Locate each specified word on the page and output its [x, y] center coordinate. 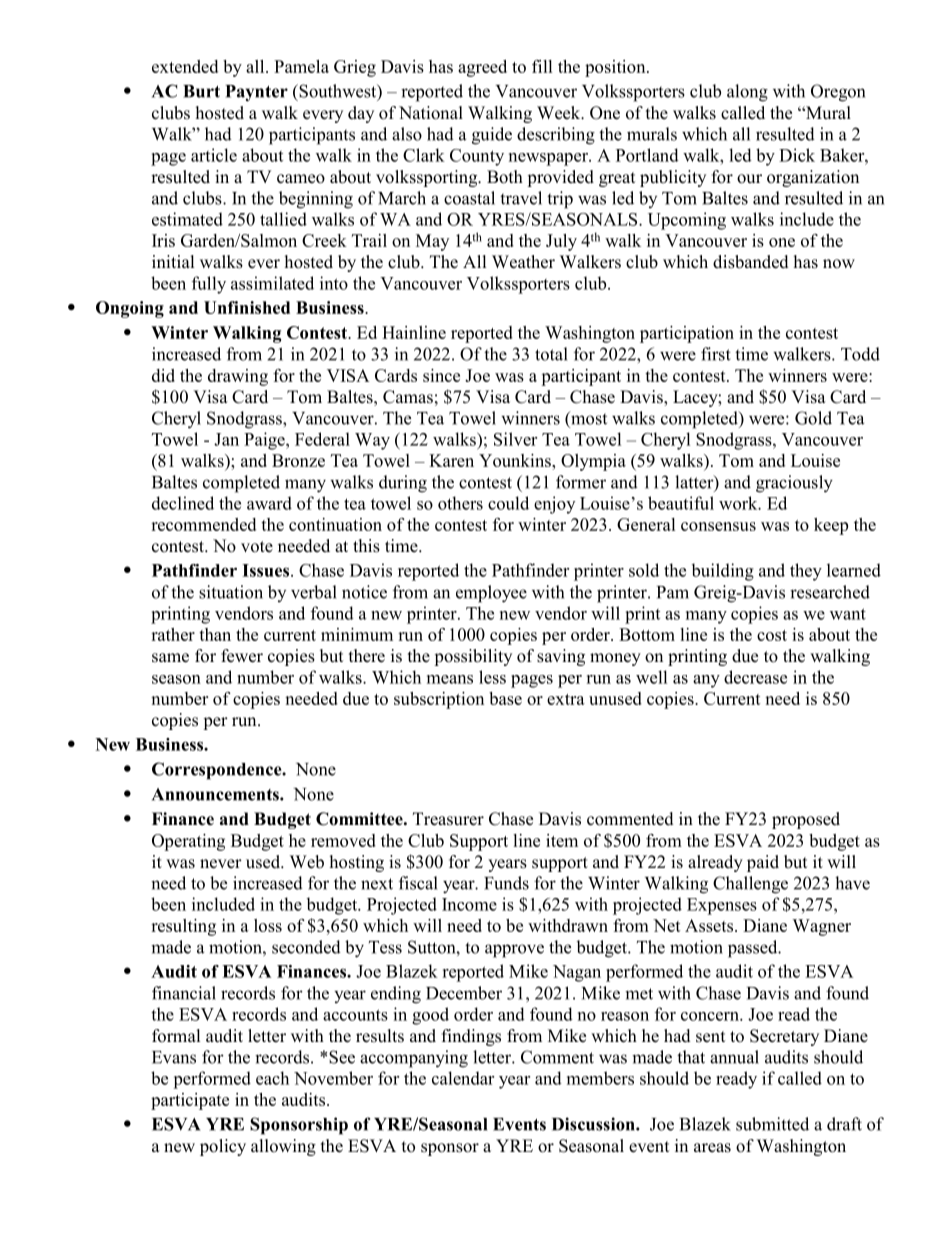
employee [491, 594]
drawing [238, 377]
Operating [188, 842]
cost [772, 635]
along [747, 93]
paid [763, 863]
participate [190, 1101]
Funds [506, 883]
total [551, 354]
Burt [201, 91]
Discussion [594, 1124]
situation [231, 592]
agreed [482, 68]
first [716, 354]
